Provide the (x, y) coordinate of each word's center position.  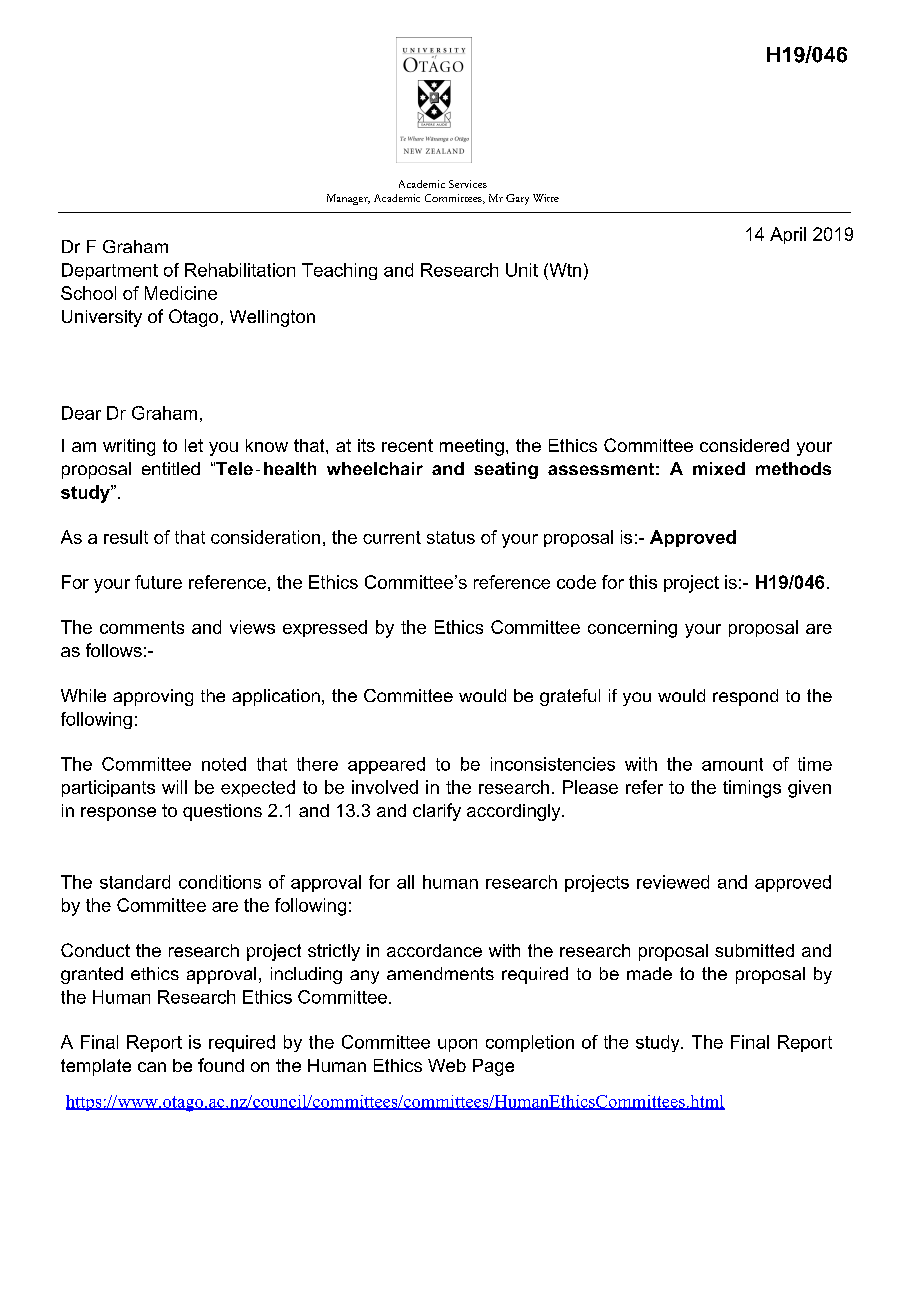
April (788, 235)
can (152, 1067)
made (649, 973)
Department (110, 271)
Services (468, 184)
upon (457, 1045)
